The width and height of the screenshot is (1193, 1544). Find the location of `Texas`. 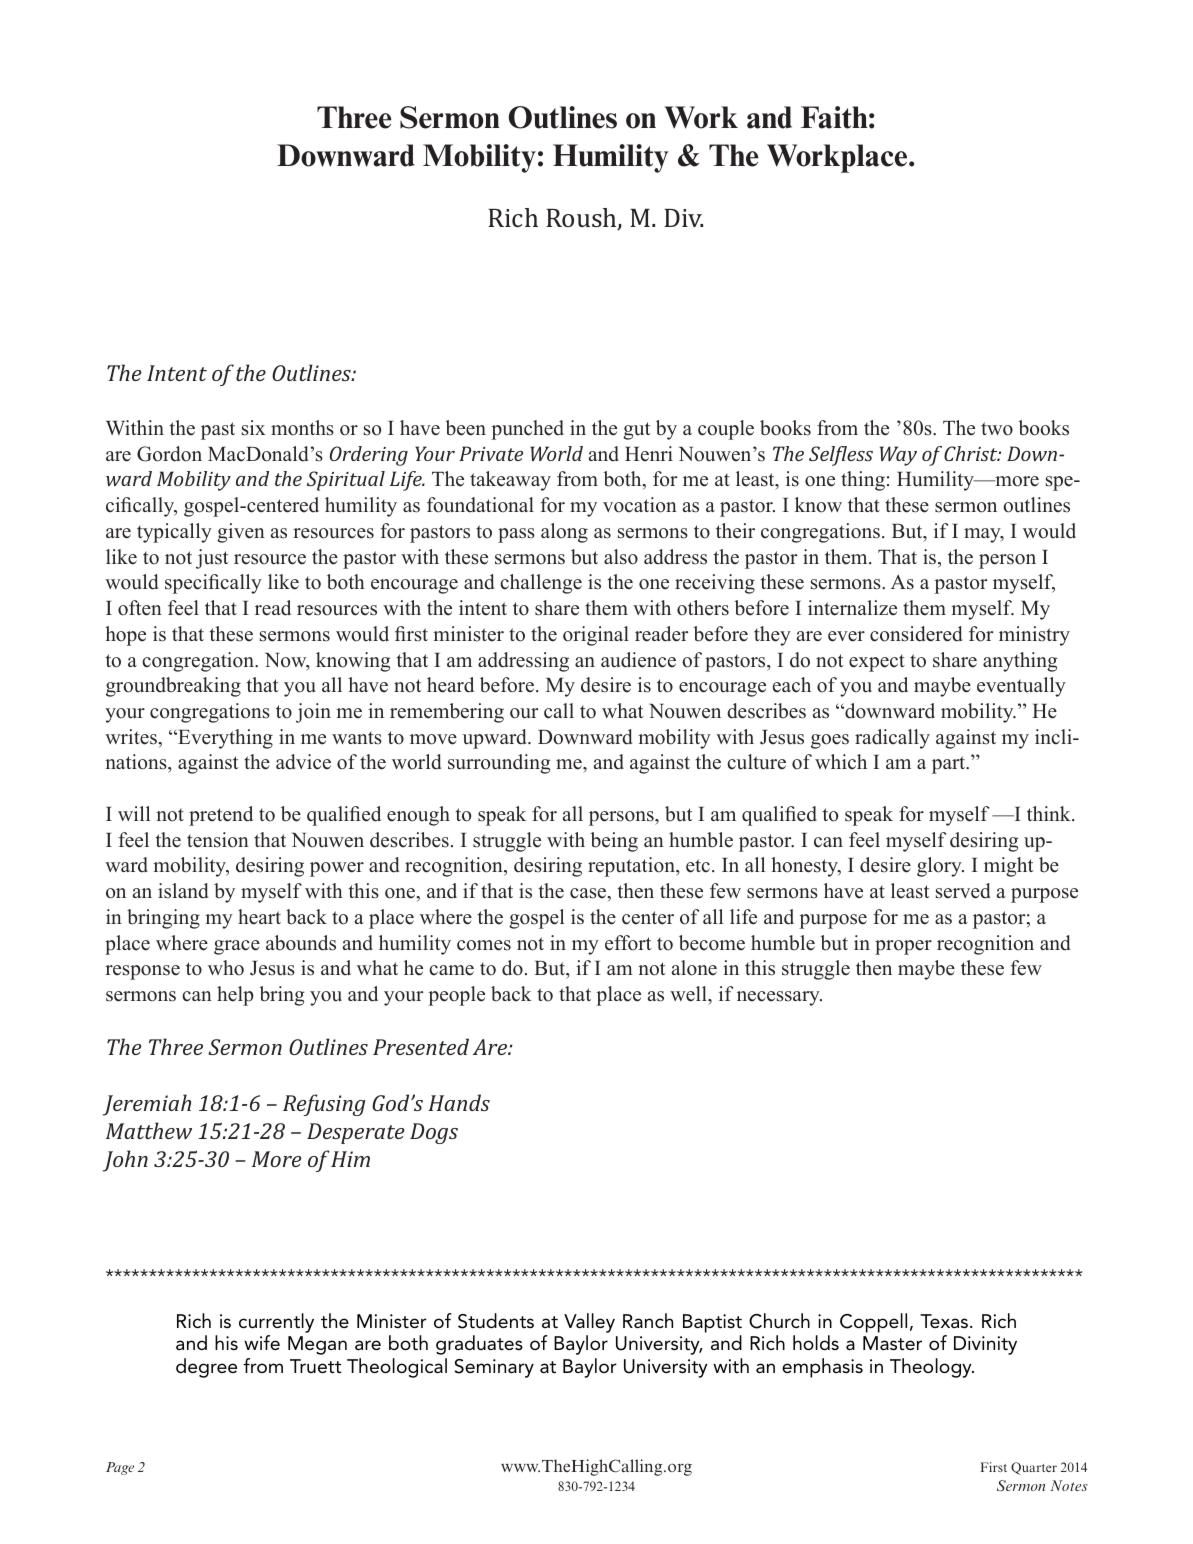

Texas is located at coordinates (944, 1321).
